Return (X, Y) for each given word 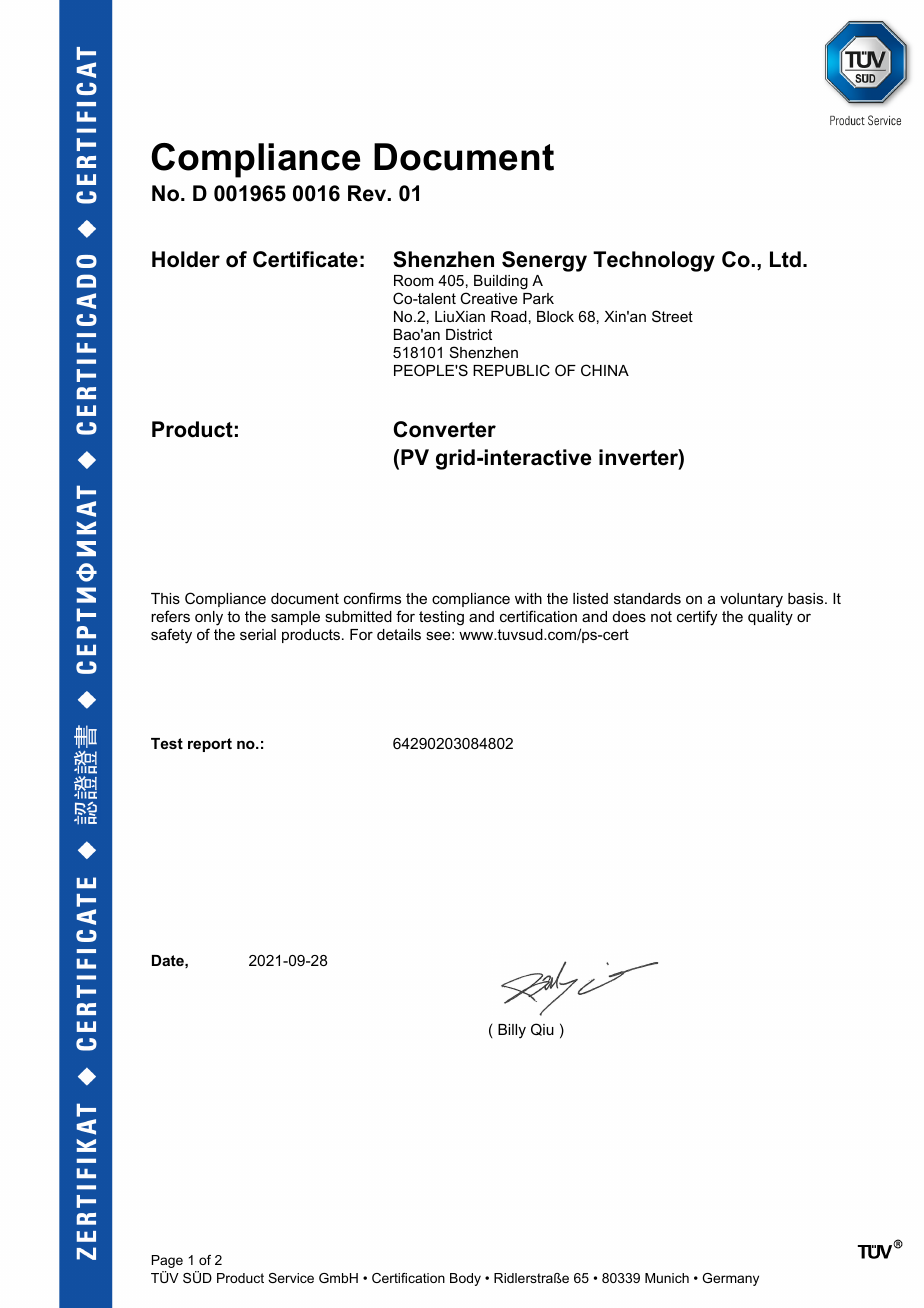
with (528, 598)
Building (501, 282)
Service (291, 1278)
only (209, 618)
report (210, 745)
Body (465, 1279)
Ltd (785, 259)
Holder (186, 259)
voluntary (751, 600)
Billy (512, 1031)
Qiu (542, 1029)
